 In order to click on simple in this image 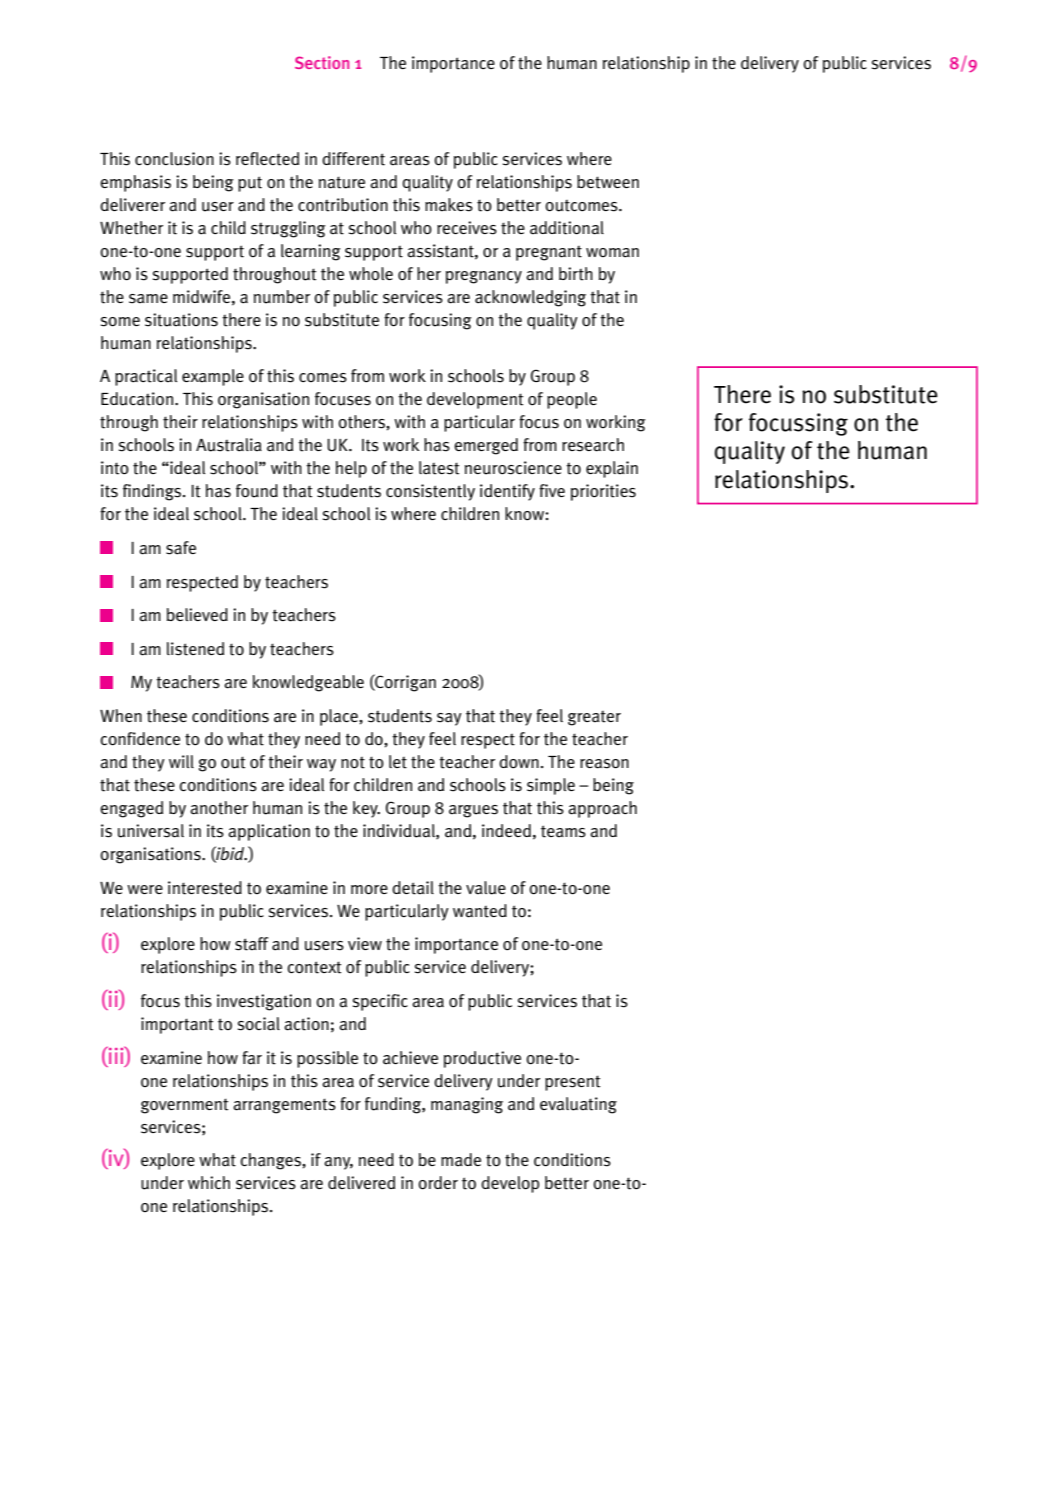, I will do `click(551, 786)`.
